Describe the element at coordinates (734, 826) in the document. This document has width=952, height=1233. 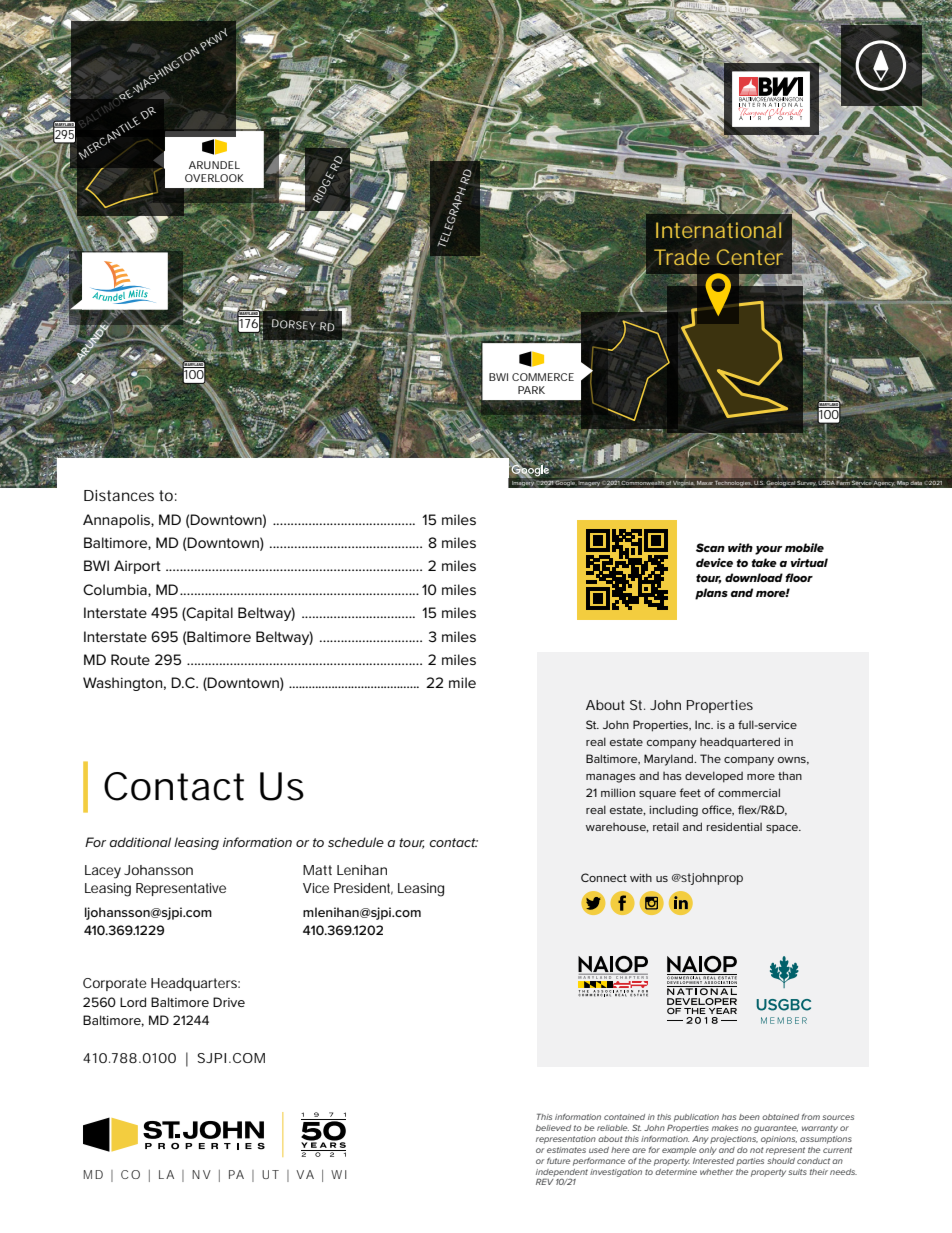
I see `residential` at that location.
